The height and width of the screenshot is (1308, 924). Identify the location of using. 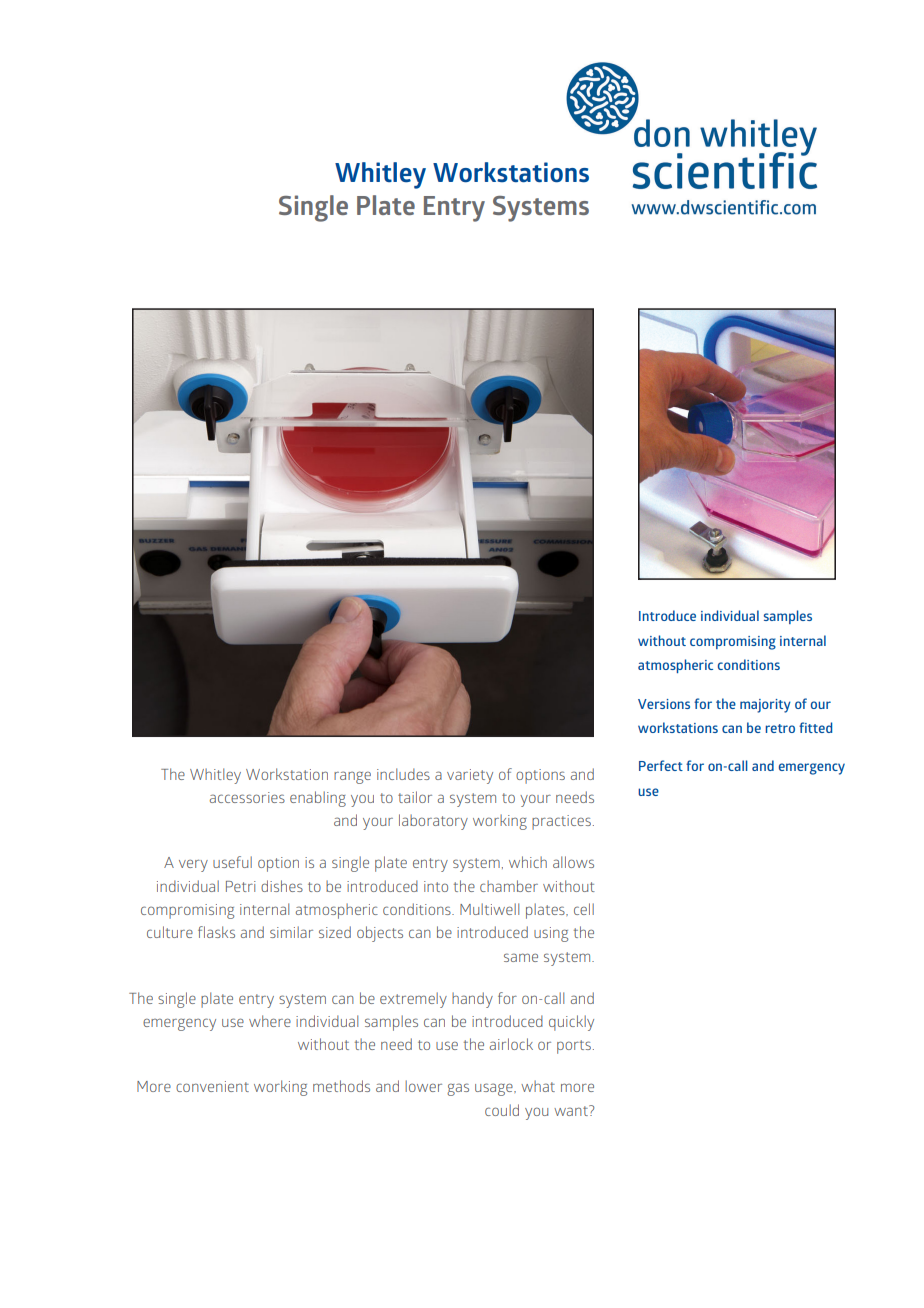
(551, 934).
